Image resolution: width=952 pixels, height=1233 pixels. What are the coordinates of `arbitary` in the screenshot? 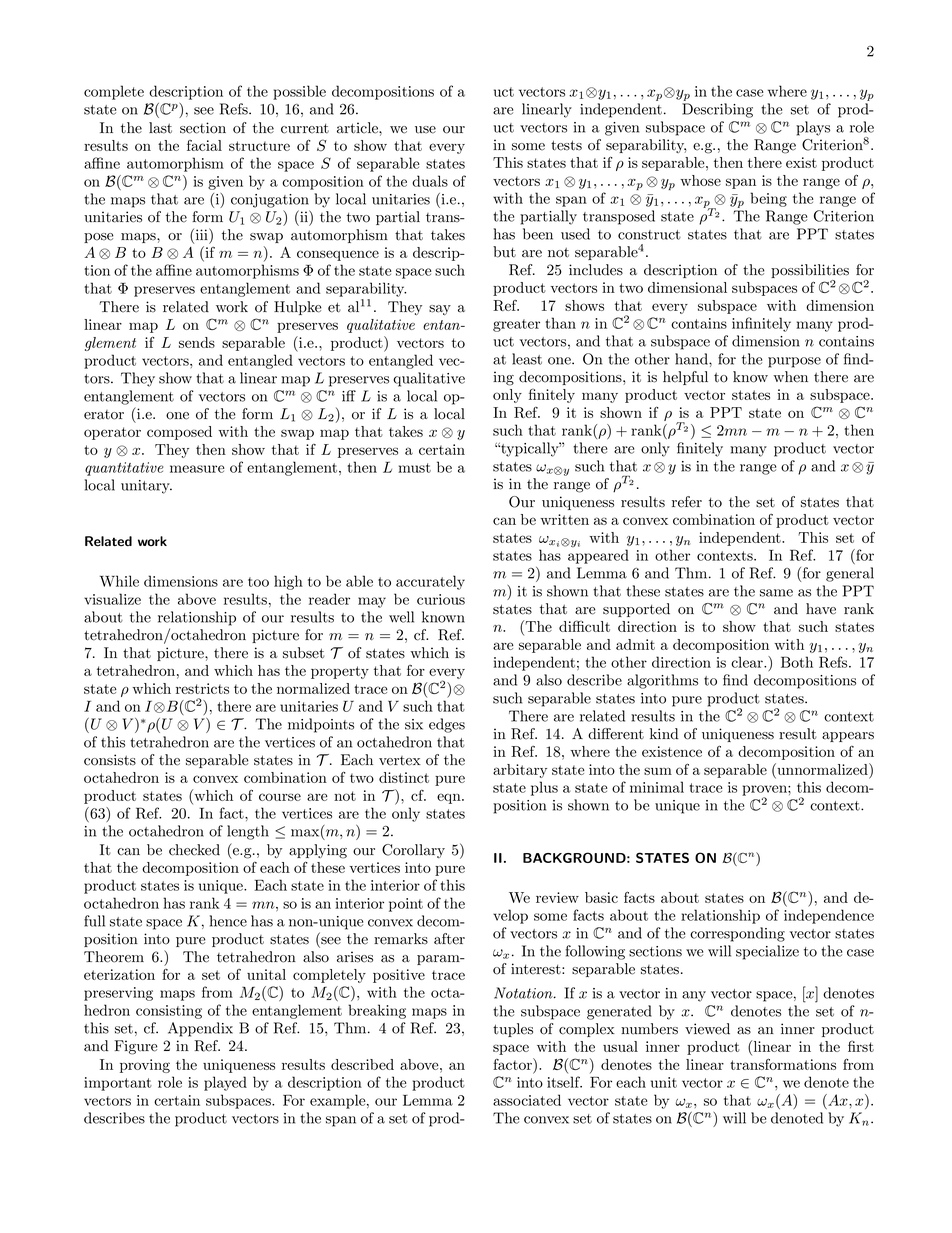 It's located at (520, 771).
